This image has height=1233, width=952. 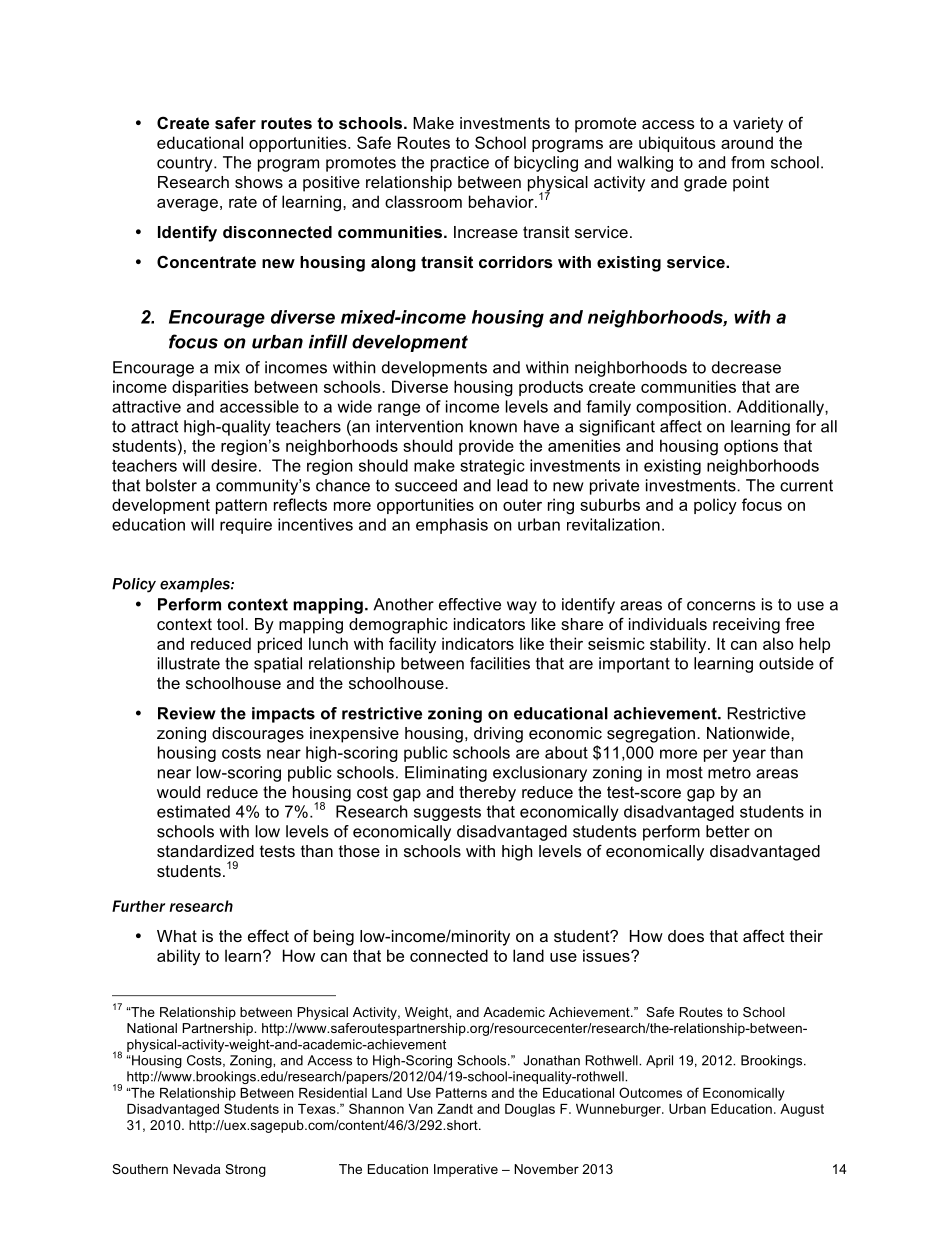 I want to click on from, so click(x=747, y=162).
